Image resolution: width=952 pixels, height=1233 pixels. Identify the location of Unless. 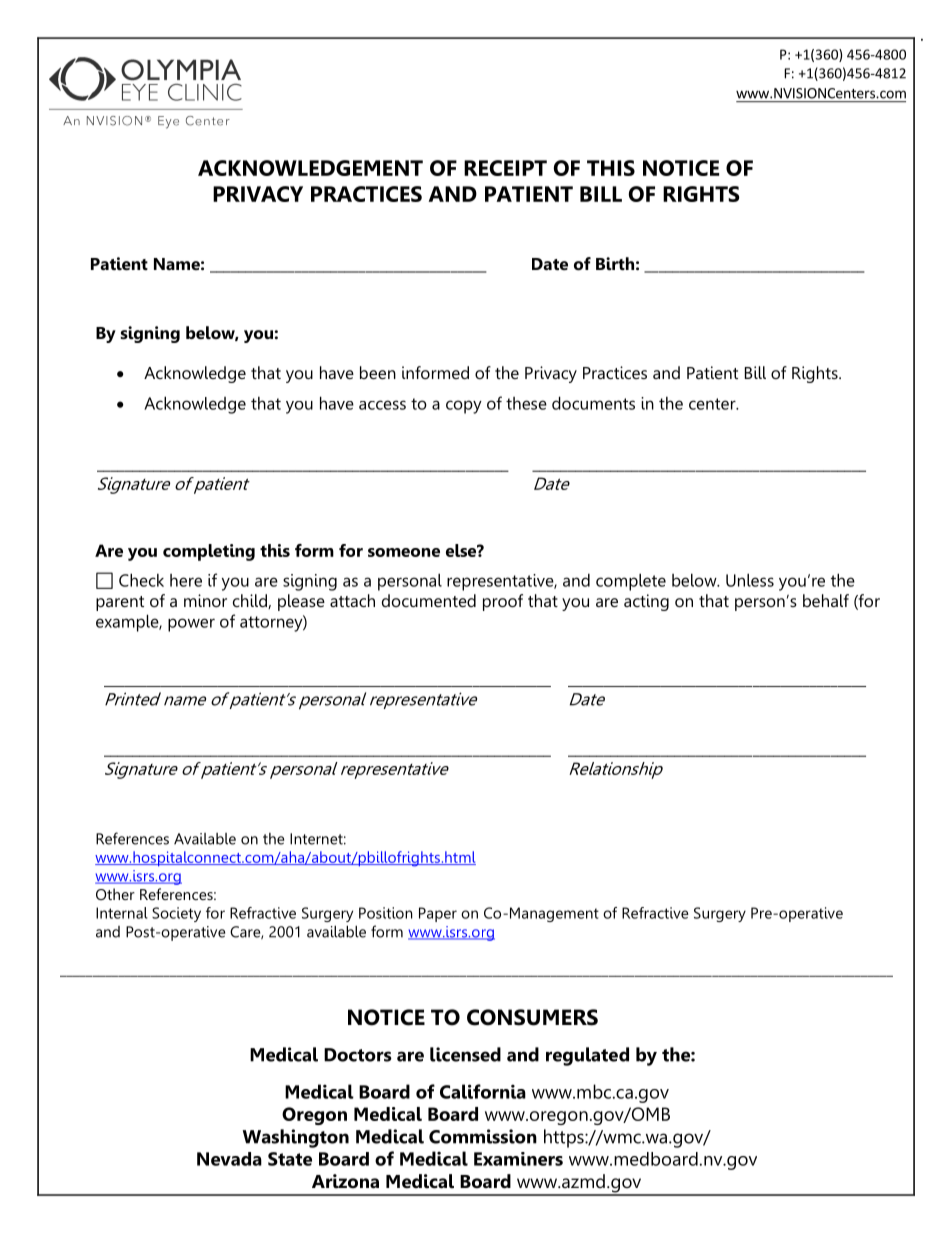
(750, 580).
